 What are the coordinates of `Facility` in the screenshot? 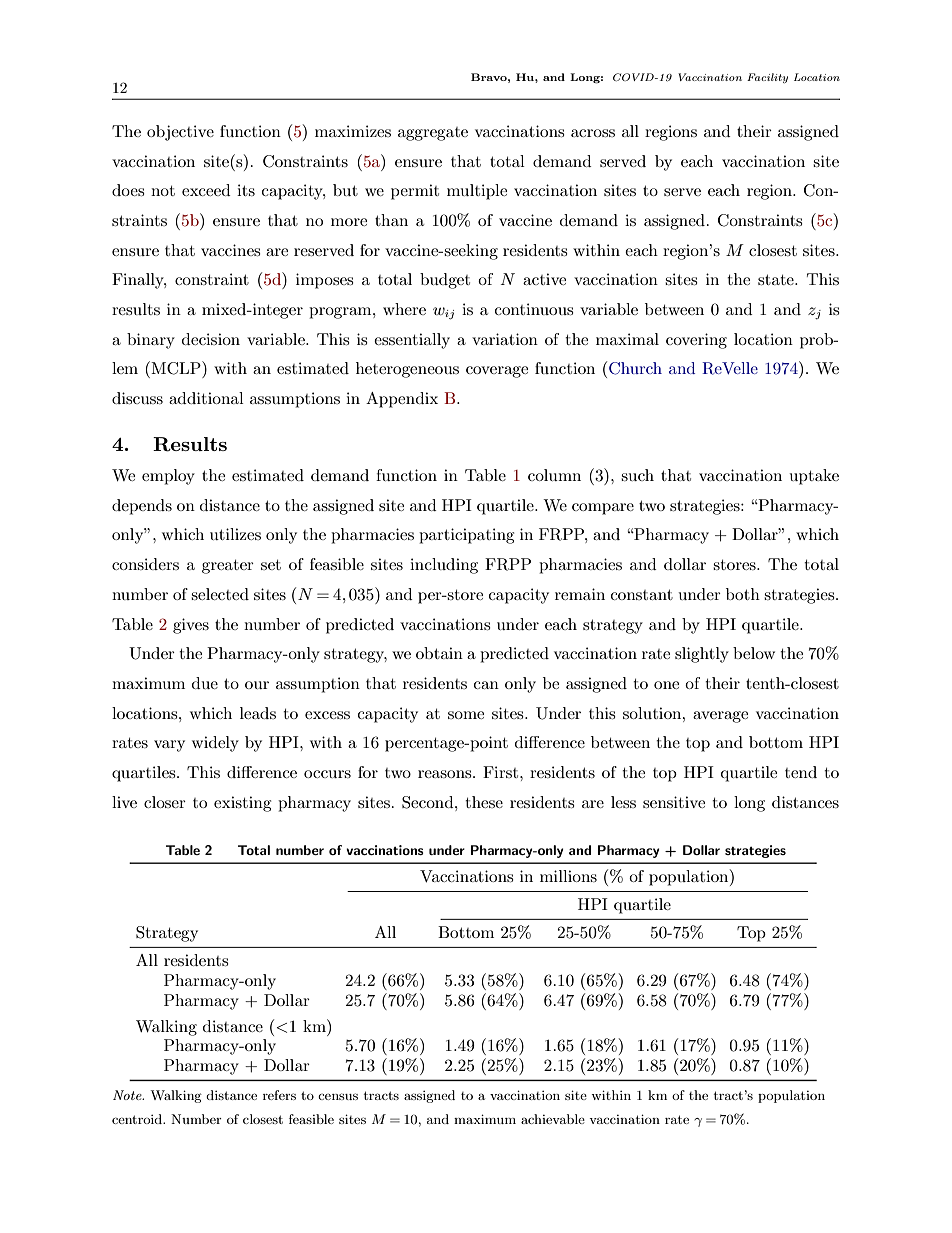 It's located at (767, 78).
